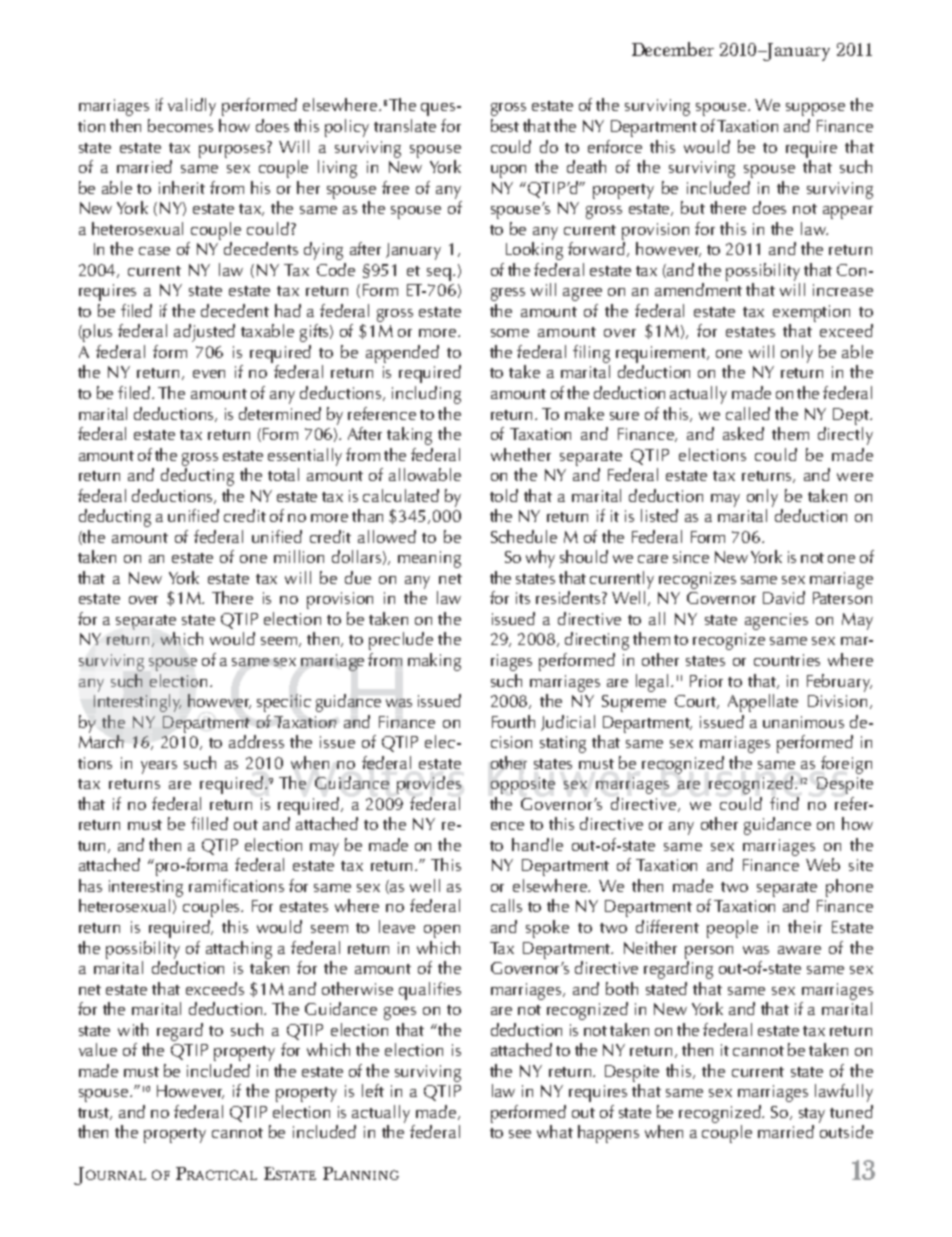 This page has height=1237, width=952. I want to click on best, so click(505, 125).
